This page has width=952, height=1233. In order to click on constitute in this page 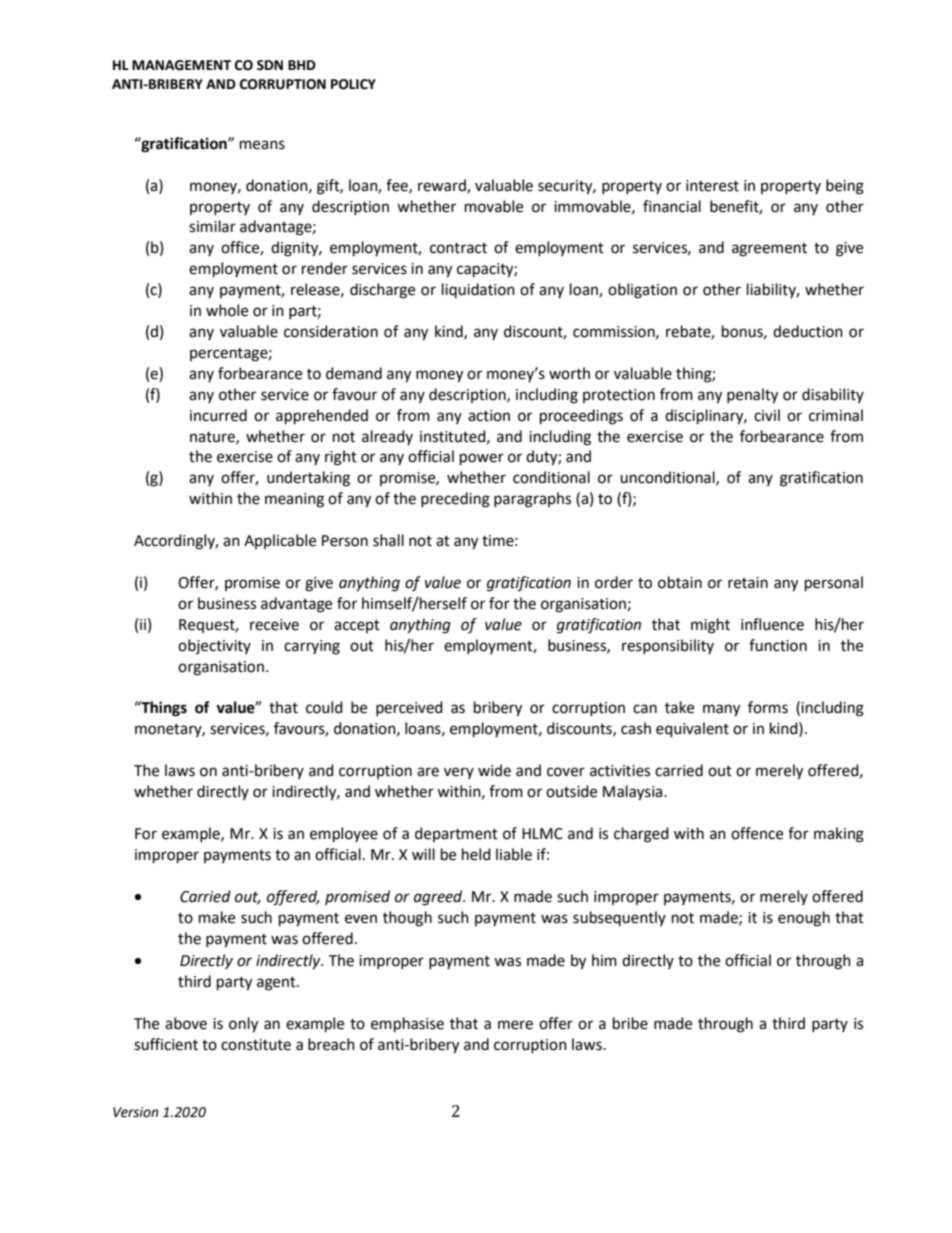, I will do `click(256, 1045)`.
